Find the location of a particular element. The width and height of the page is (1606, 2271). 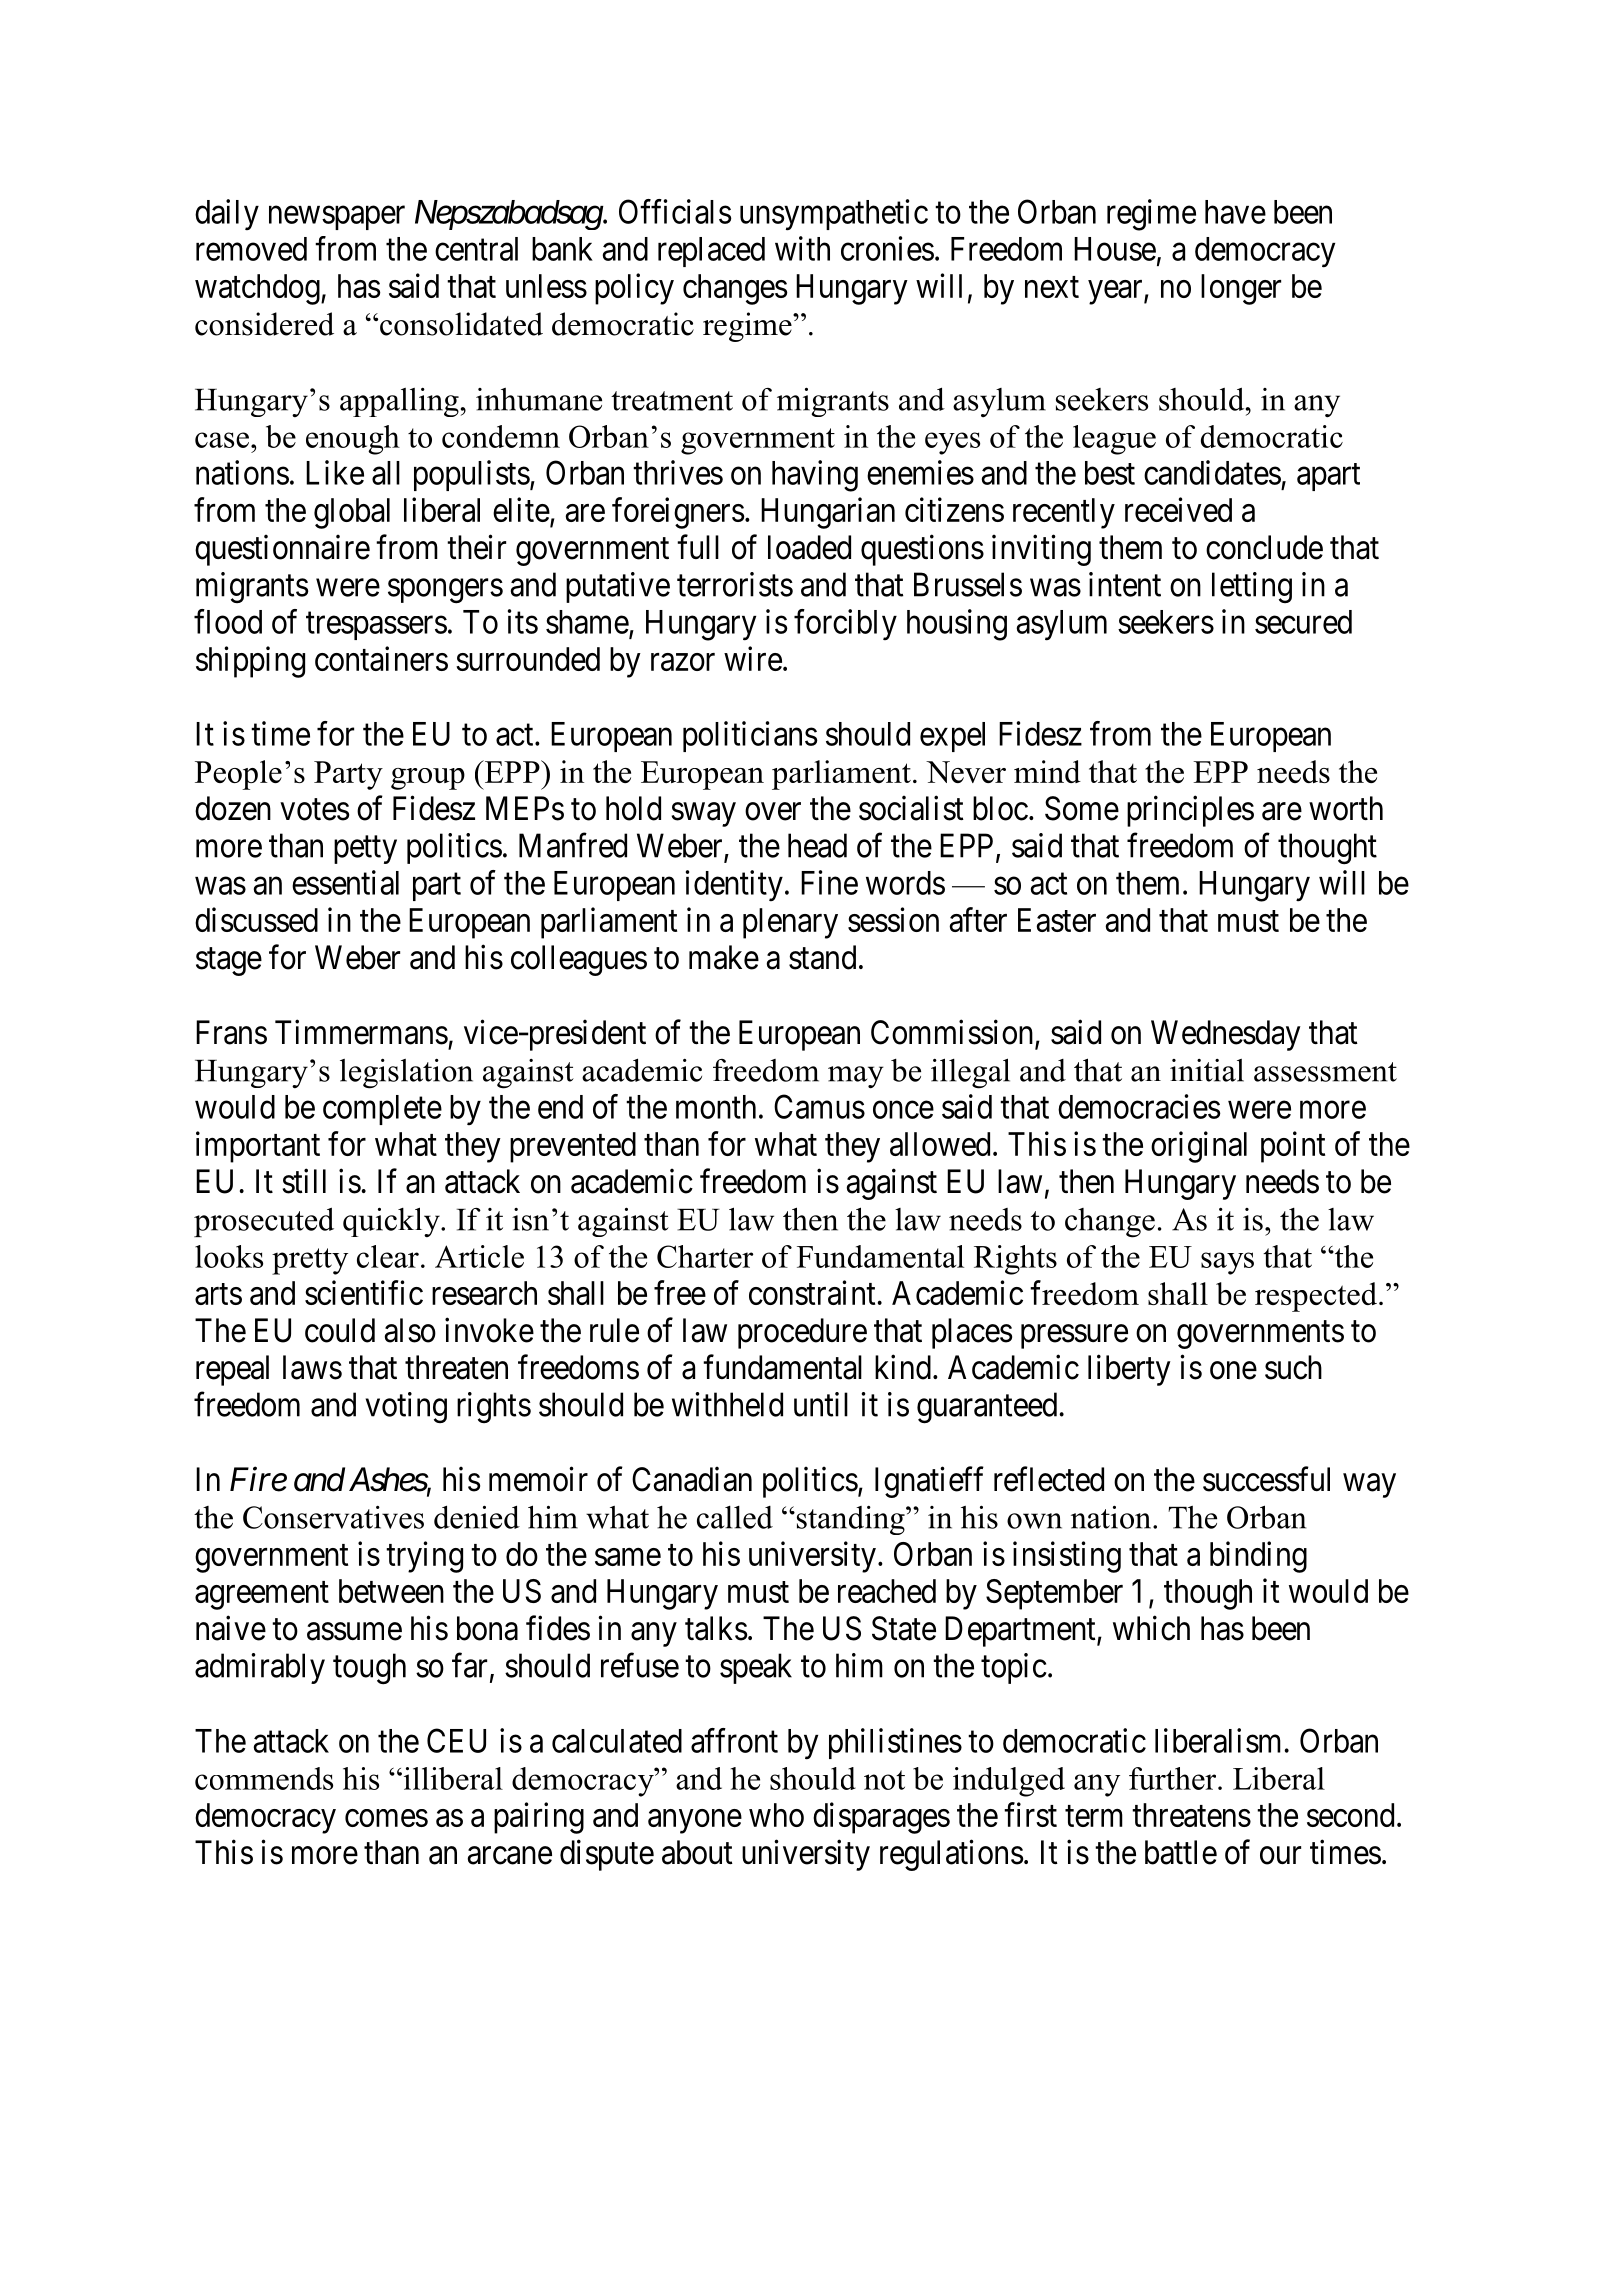

newspaper is located at coordinates (337, 218).
